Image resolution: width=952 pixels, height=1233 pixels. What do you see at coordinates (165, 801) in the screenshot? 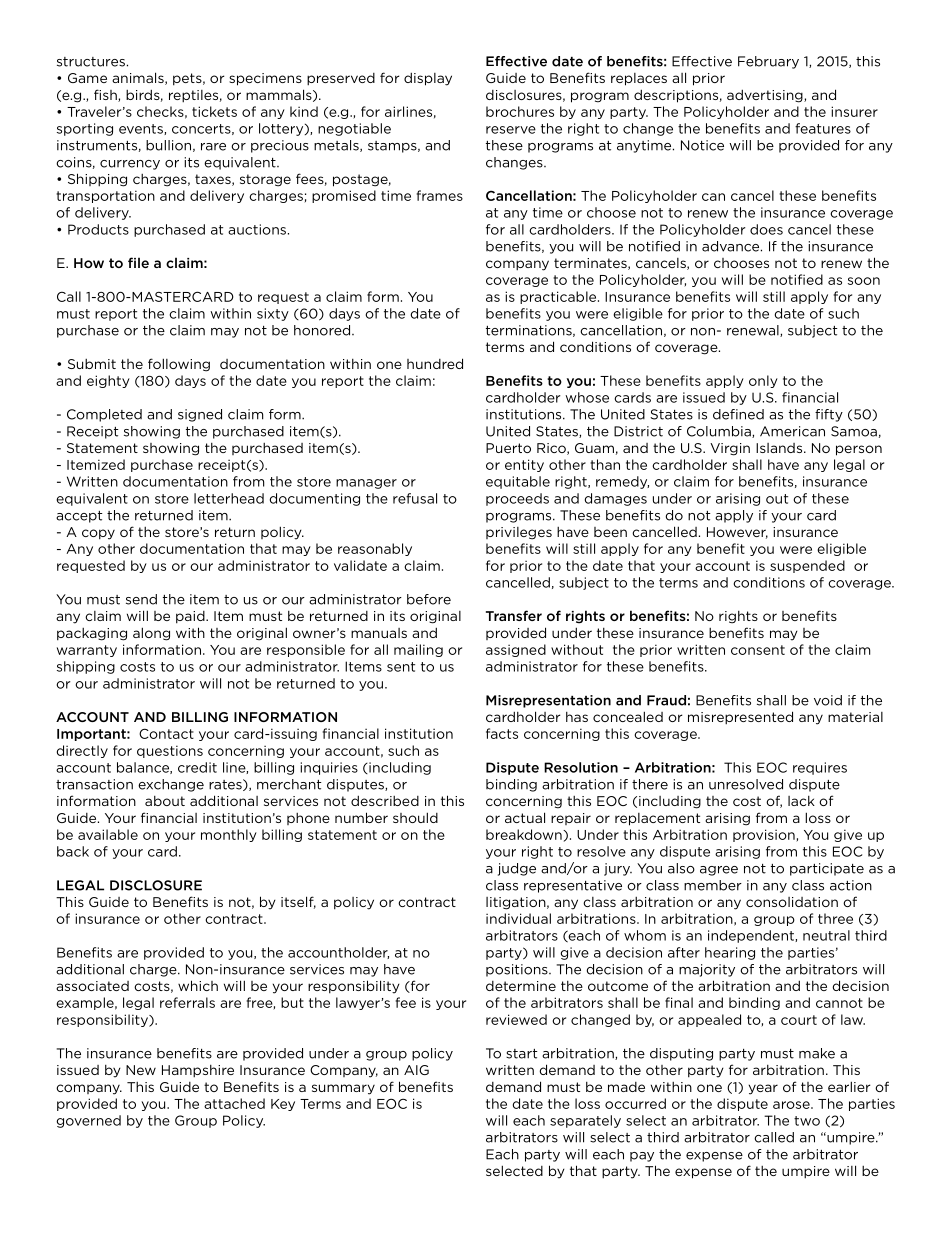
I see `about` at bounding box center [165, 801].
